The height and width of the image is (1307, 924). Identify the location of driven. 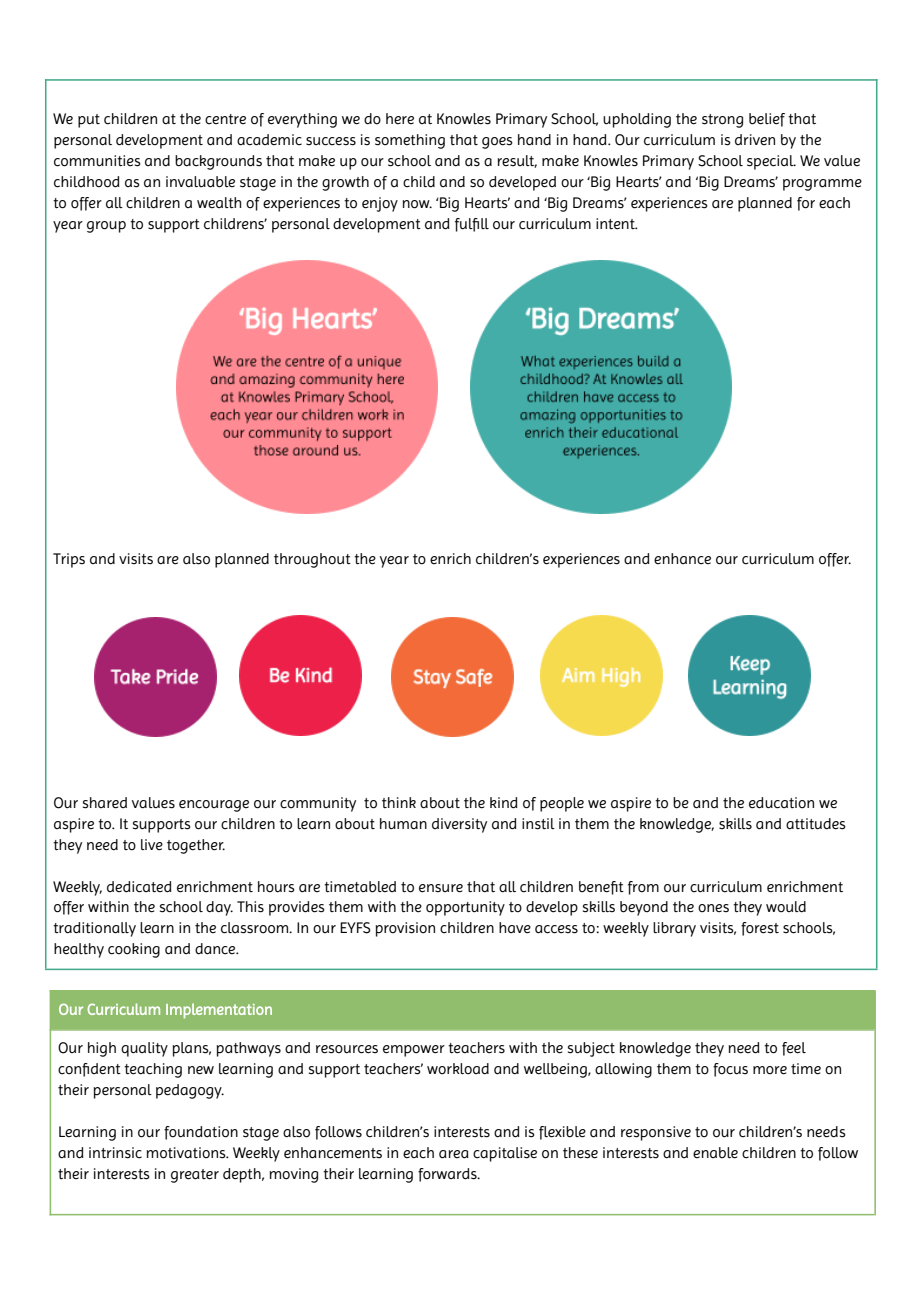
(755, 139).
